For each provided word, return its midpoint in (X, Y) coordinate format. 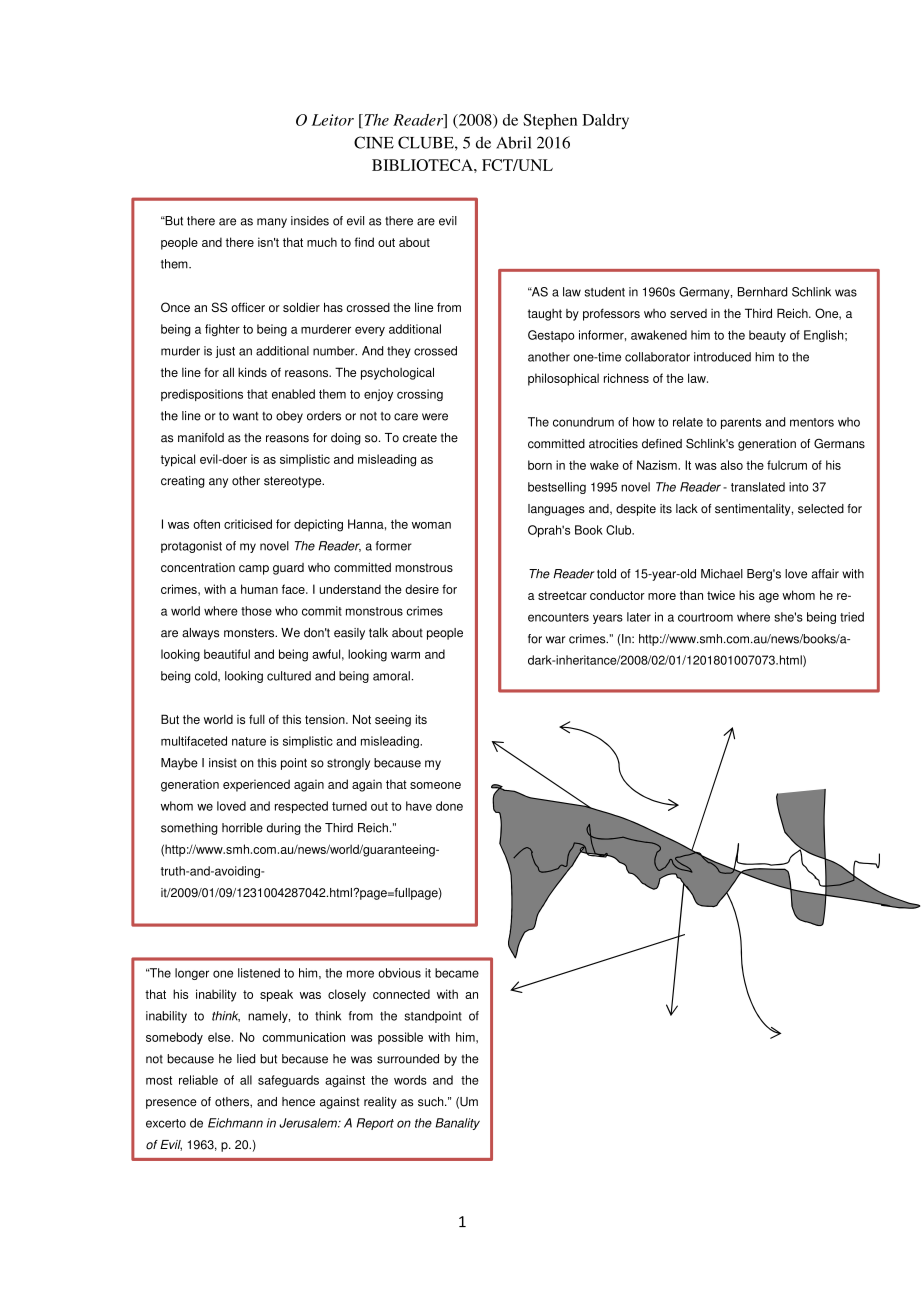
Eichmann (235, 1123)
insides (310, 221)
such (432, 1102)
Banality (457, 1124)
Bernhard (762, 292)
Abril (514, 142)
